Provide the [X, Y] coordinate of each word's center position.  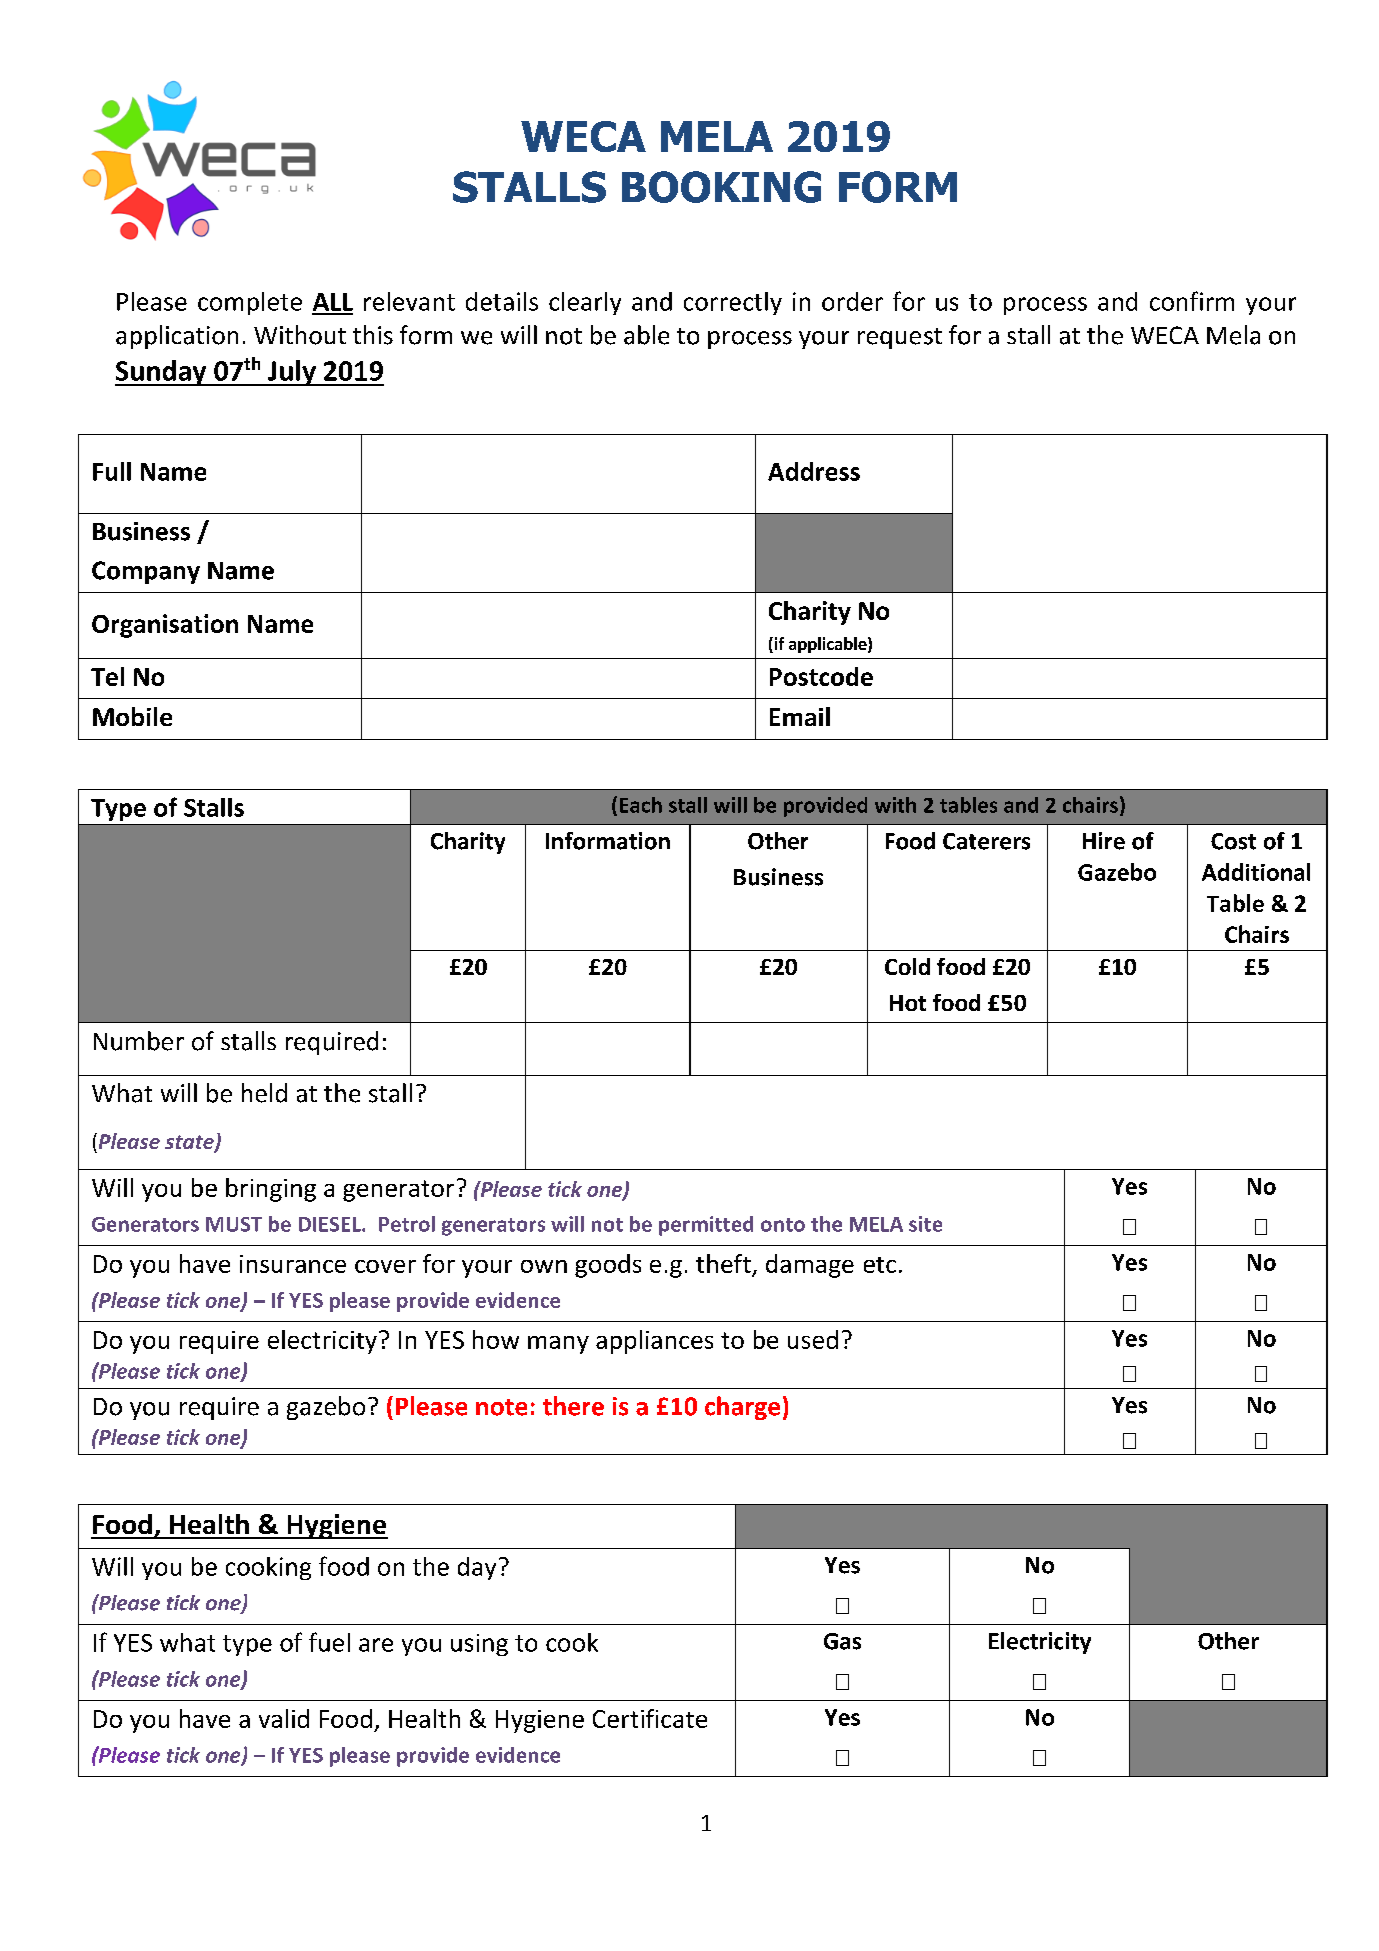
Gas [842, 1641]
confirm [1192, 301]
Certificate [650, 1718]
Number [139, 1041]
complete [250, 303]
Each [641, 805]
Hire [1104, 841]
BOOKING [721, 187]
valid [284, 1718]
